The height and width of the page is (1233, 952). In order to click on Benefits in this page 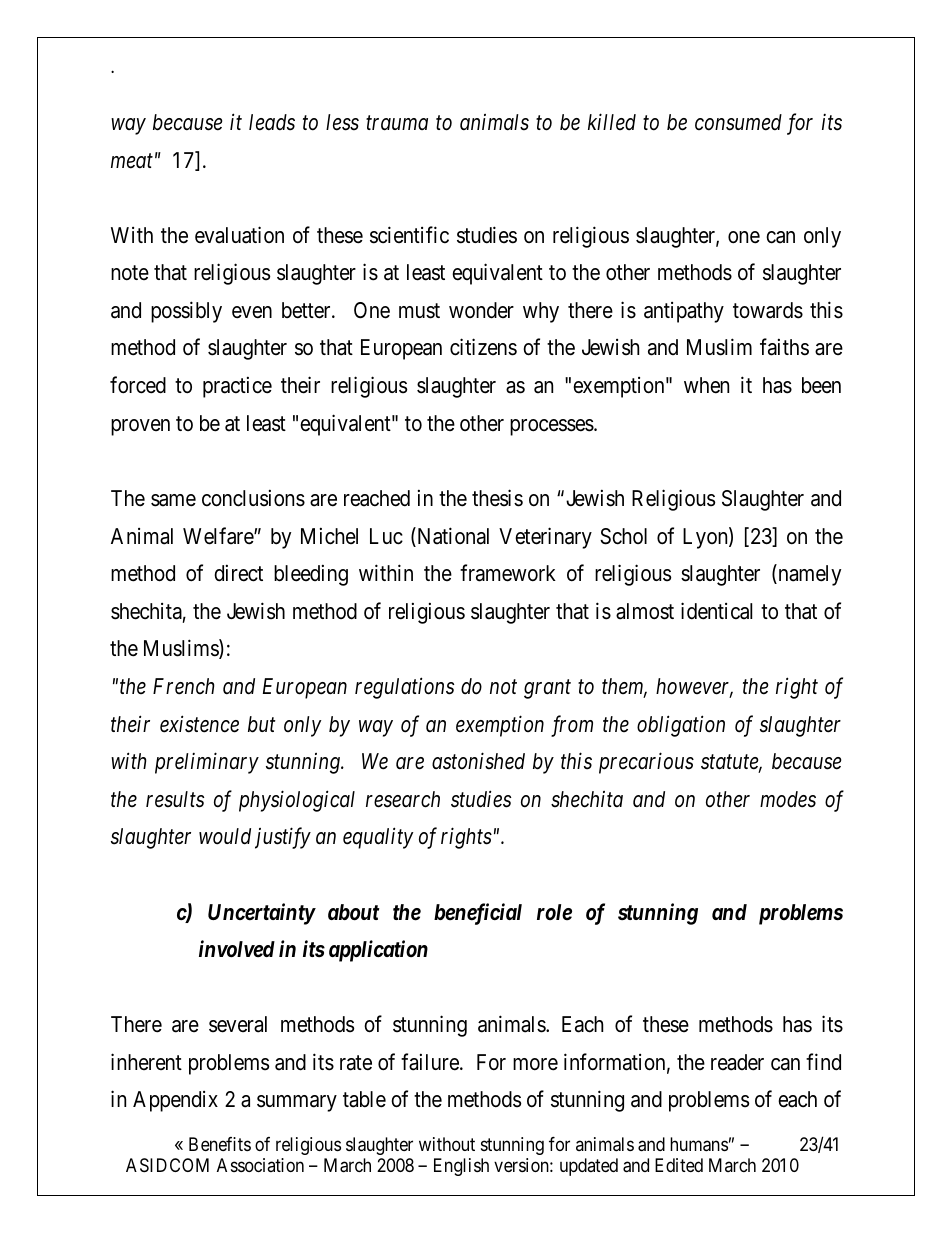, I will do `click(220, 1144)`.
